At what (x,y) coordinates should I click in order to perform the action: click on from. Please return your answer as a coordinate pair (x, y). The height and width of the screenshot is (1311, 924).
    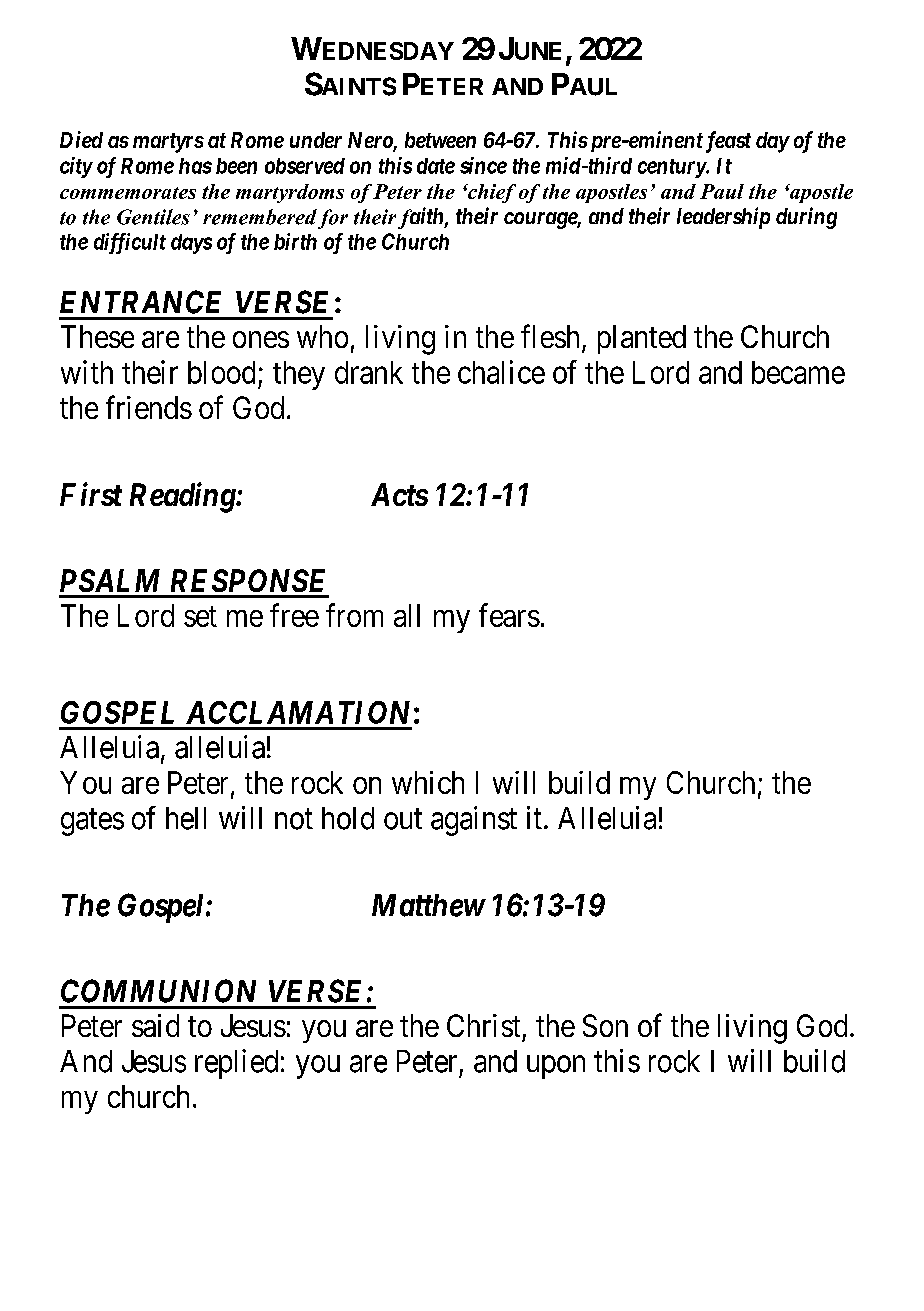
    Looking at the image, I should click on (354, 615).
